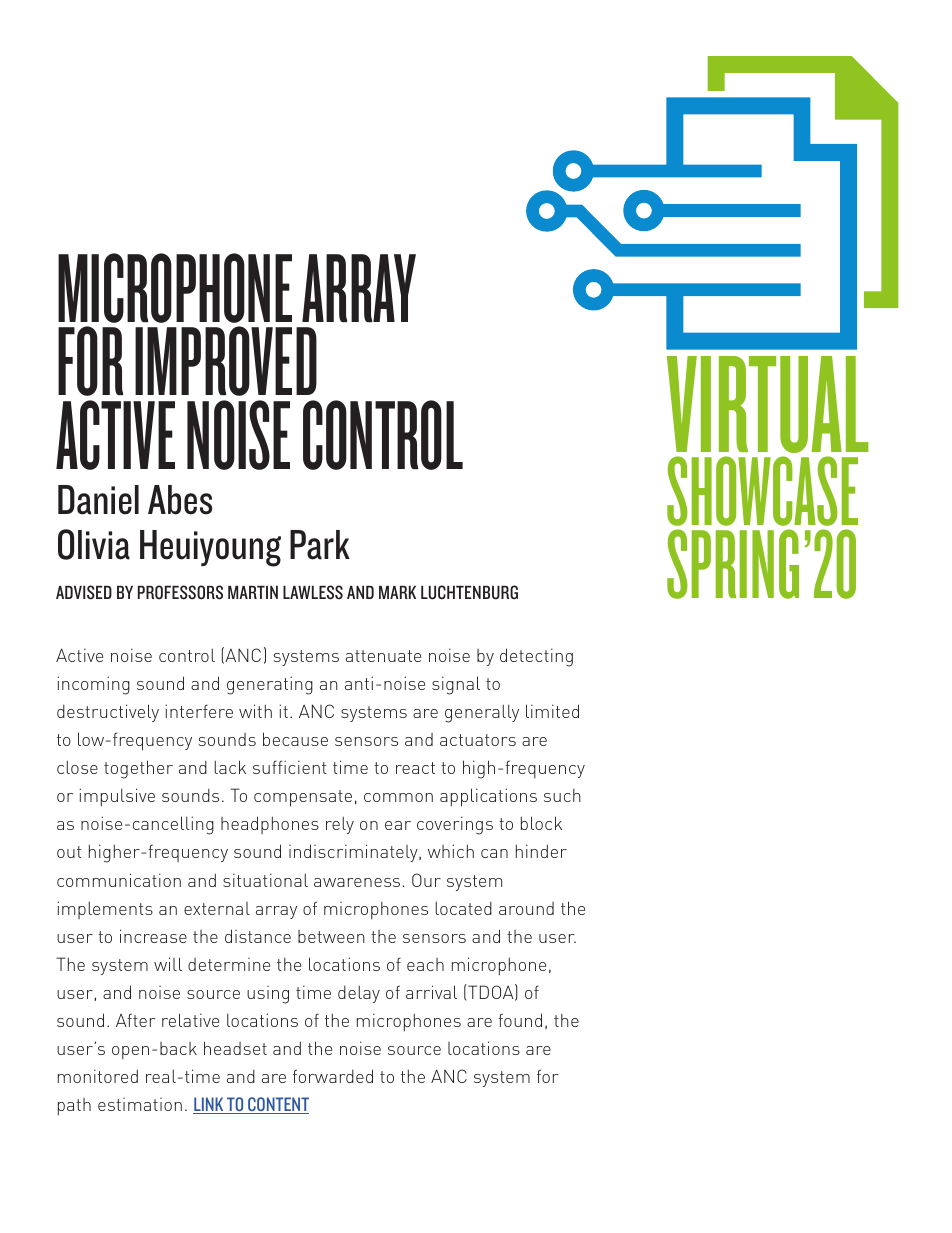 This screenshot has width=952, height=1233. Describe the element at coordinates (768, 404) in the screenshot. I see `VIRTUAL` at that location.
